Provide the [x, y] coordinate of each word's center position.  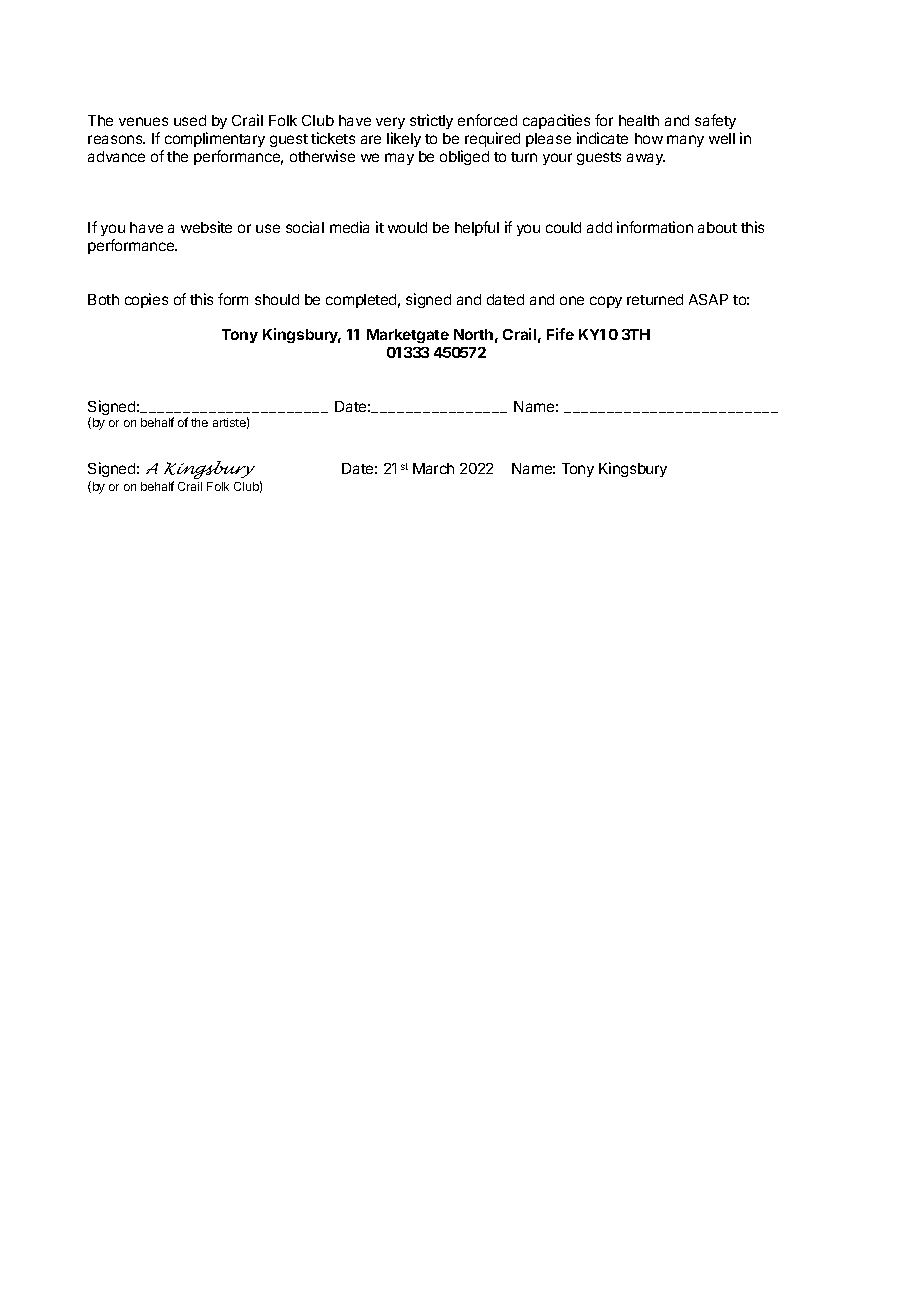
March [433, 468]
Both [103, 299]
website [206, 227]
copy [606, 302]
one [572, 300]
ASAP [708, 299]
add [599, 227]
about [717, 227]
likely [404, 139]
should [277, 299]
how [649, 138]
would [407, 227]
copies [146, 300]
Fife [560, 334]
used [190, 120]
